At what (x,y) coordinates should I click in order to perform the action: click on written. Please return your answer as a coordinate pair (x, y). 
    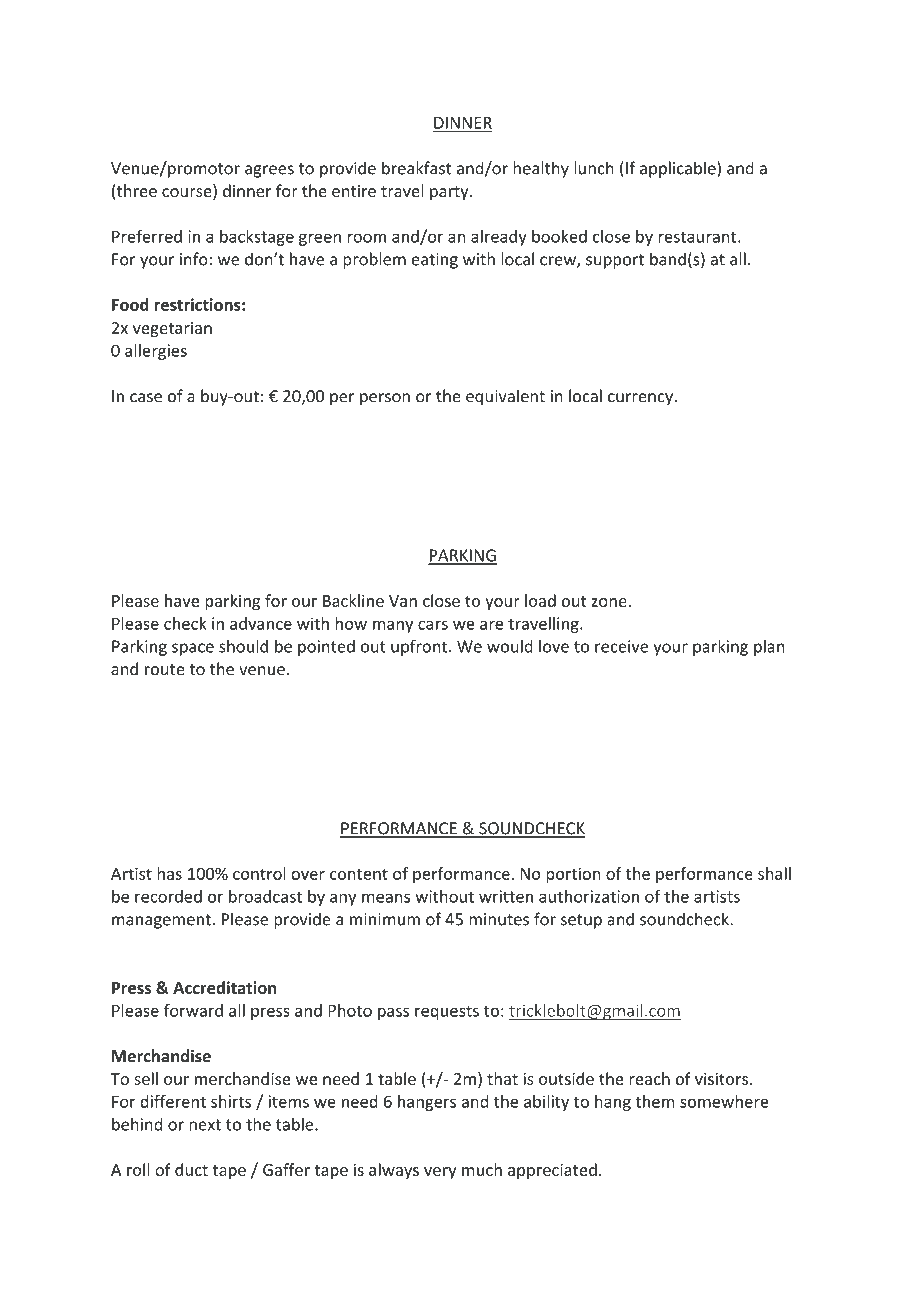
    Looking at the image, I should click on (506, 896).
